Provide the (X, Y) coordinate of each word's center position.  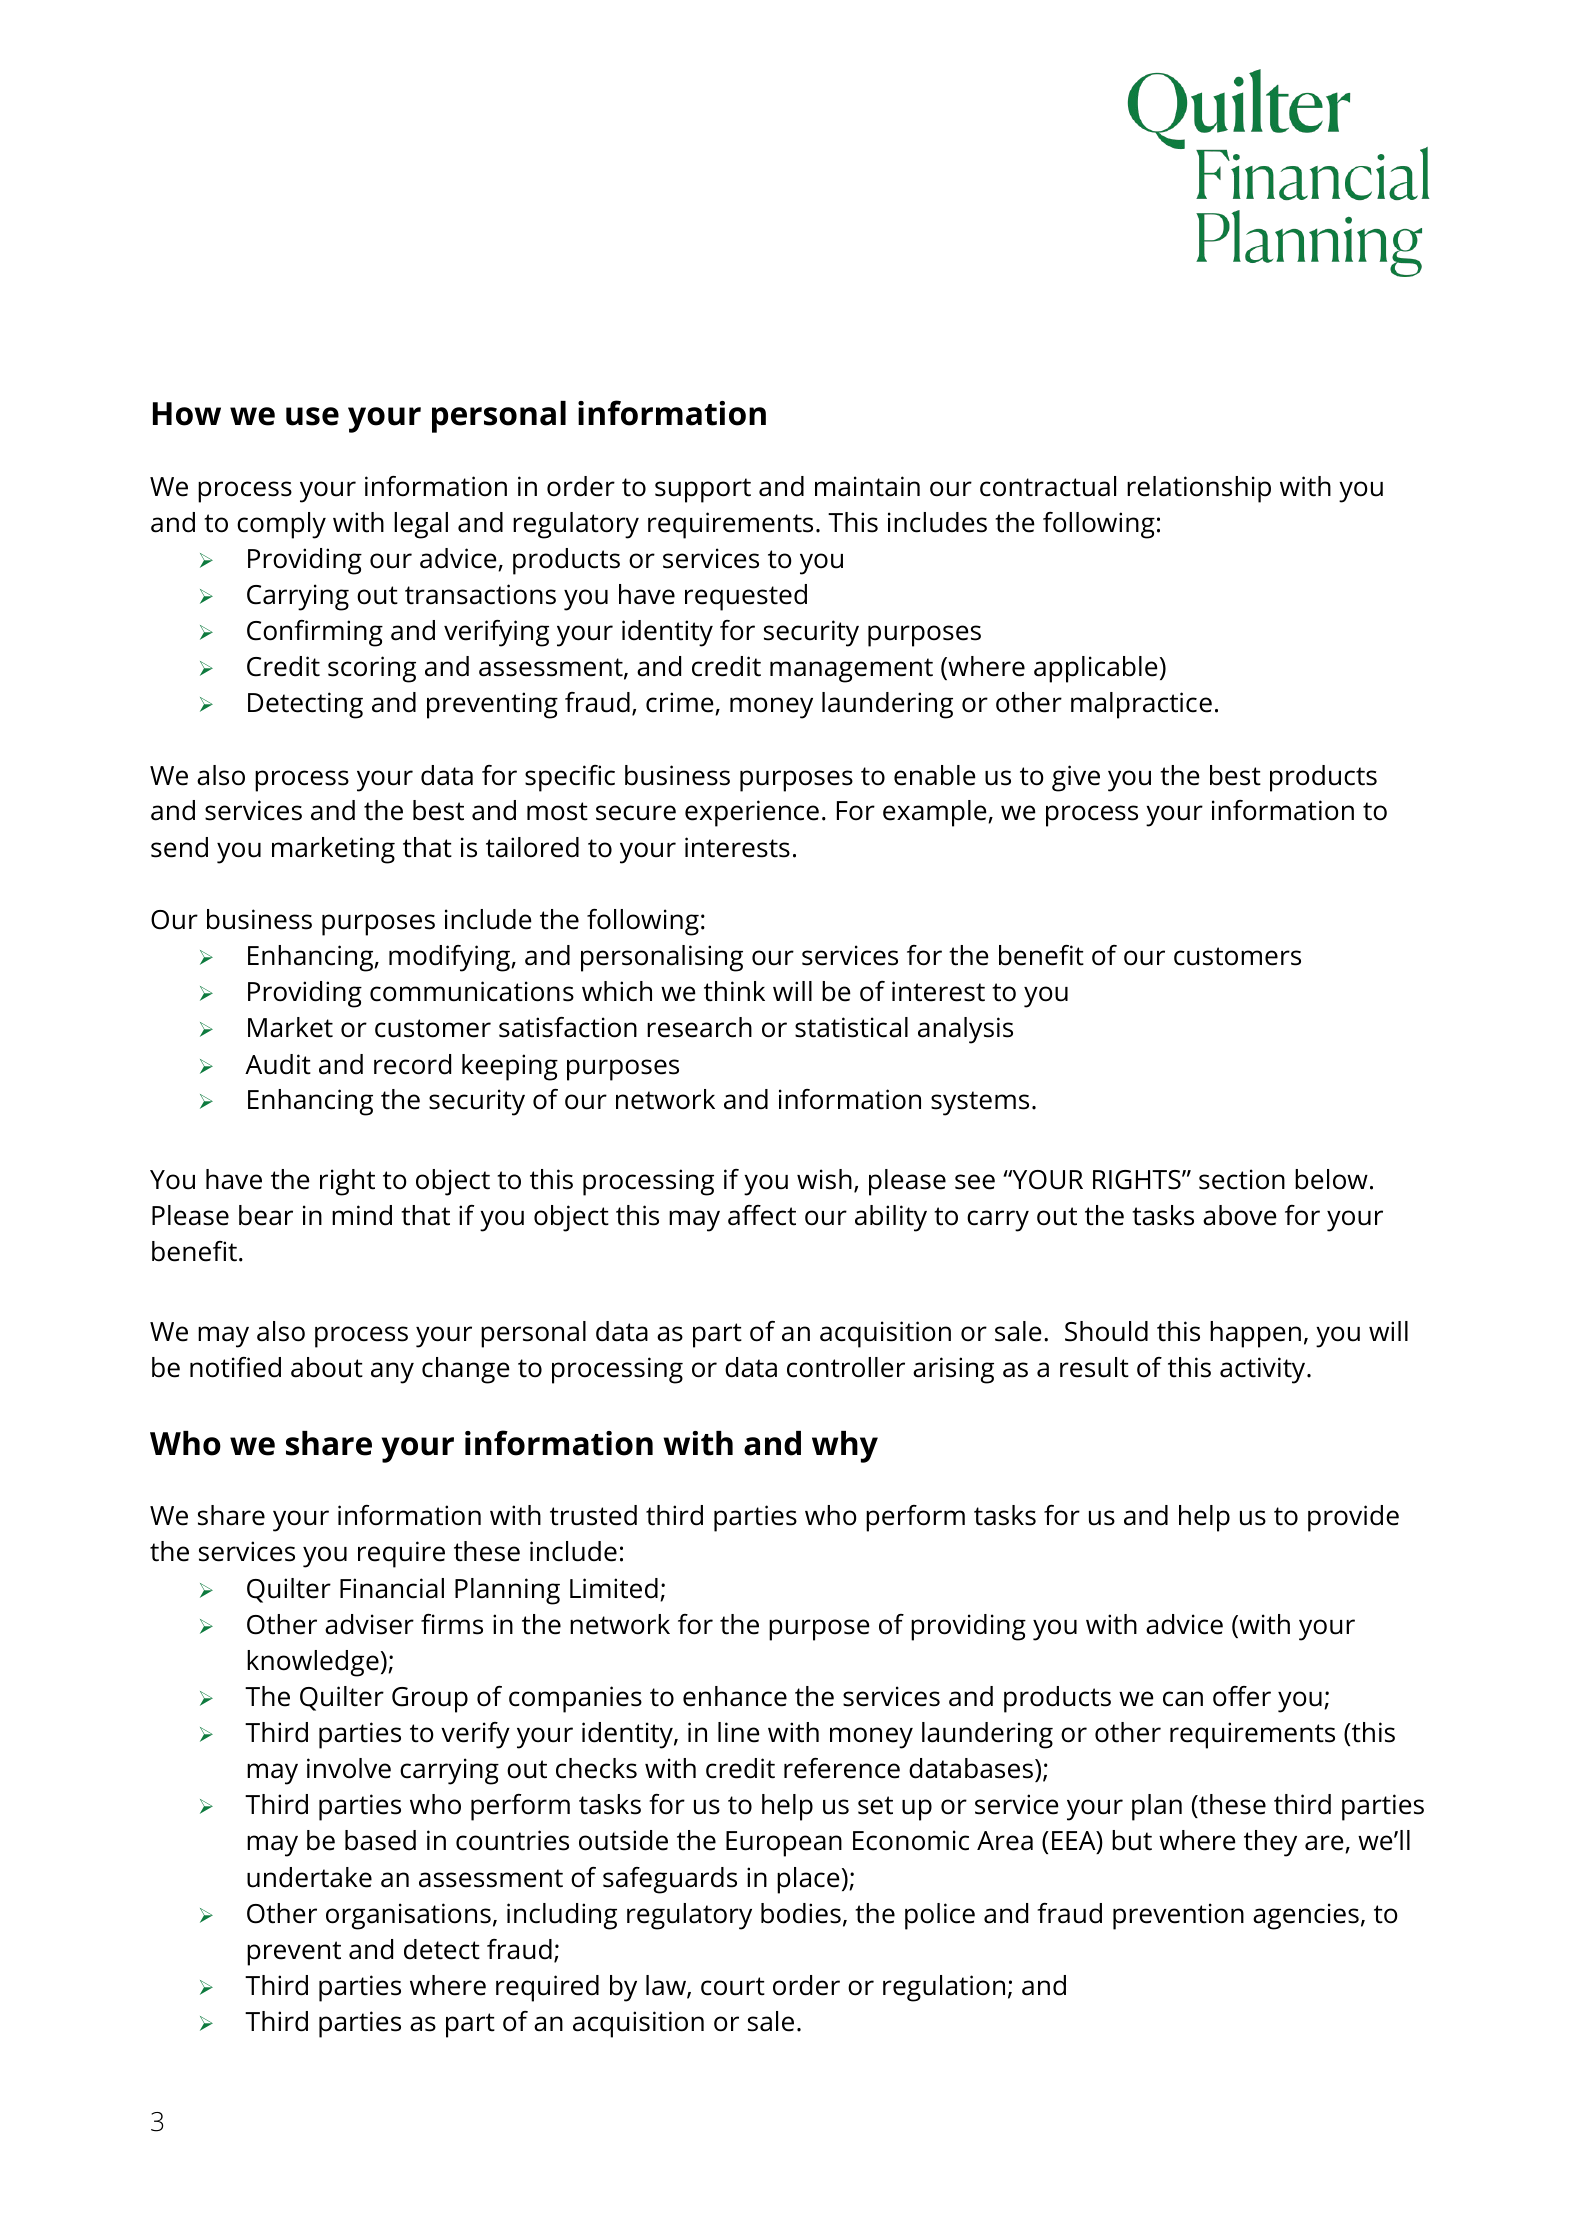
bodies (801, 1913)
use (312, 416)
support (703, 490)
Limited (614, 1588)
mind (362, 1215)
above (1240, 1215)
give (1076, 778)
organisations (408, 1916)
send (179, 847)
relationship (1199, 489)
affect (762, 1215)
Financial (392, 1588)
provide (1353, 1518)
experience (752, 813)
